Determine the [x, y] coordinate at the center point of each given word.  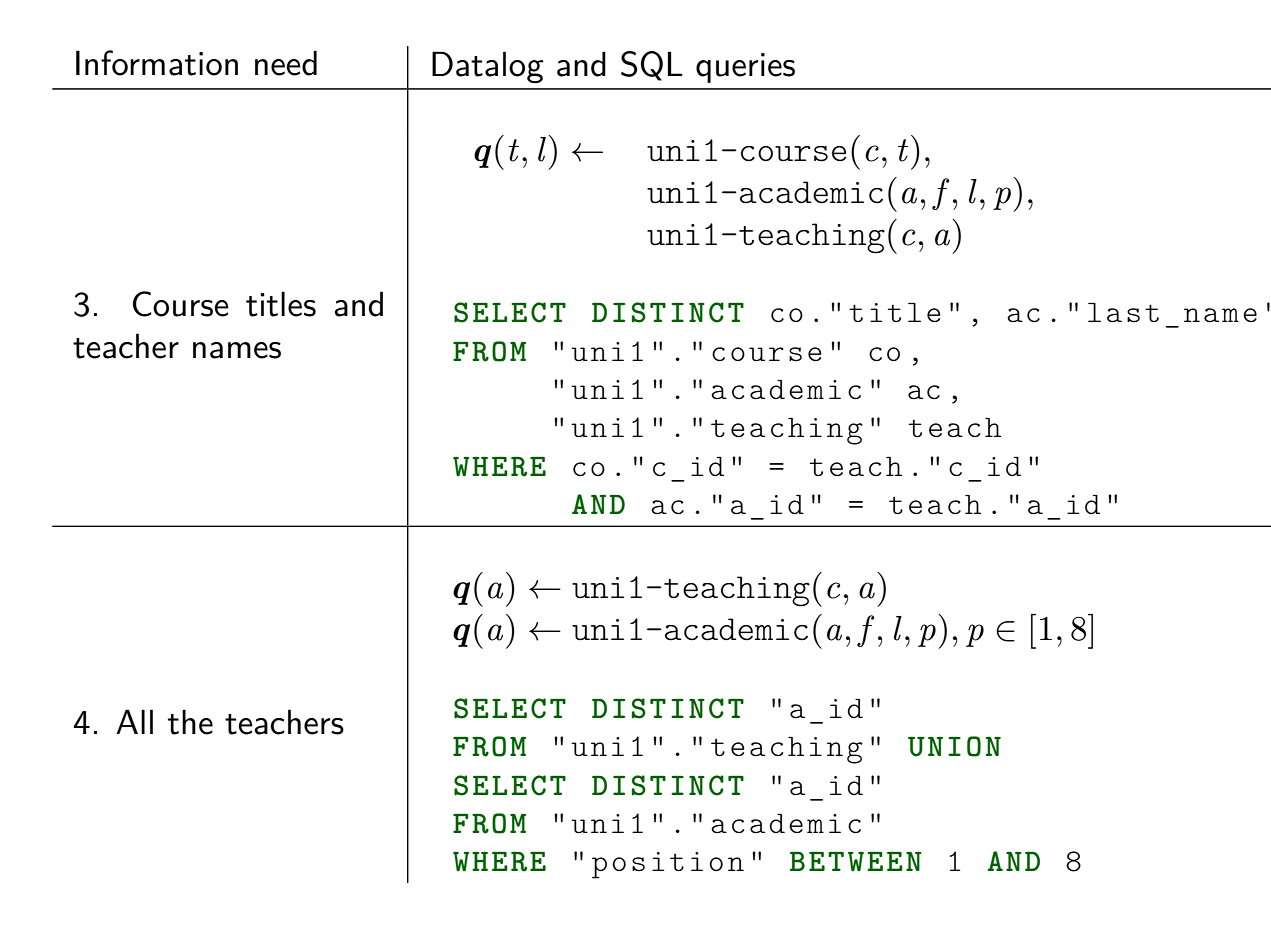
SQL [652, 66]
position [668, 865]
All [134, 721]
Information [157, 63]
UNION [954, 746]
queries [745, 68]
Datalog [488, 67]
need [286, 63]
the [190, 722]
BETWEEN [856, 861]
